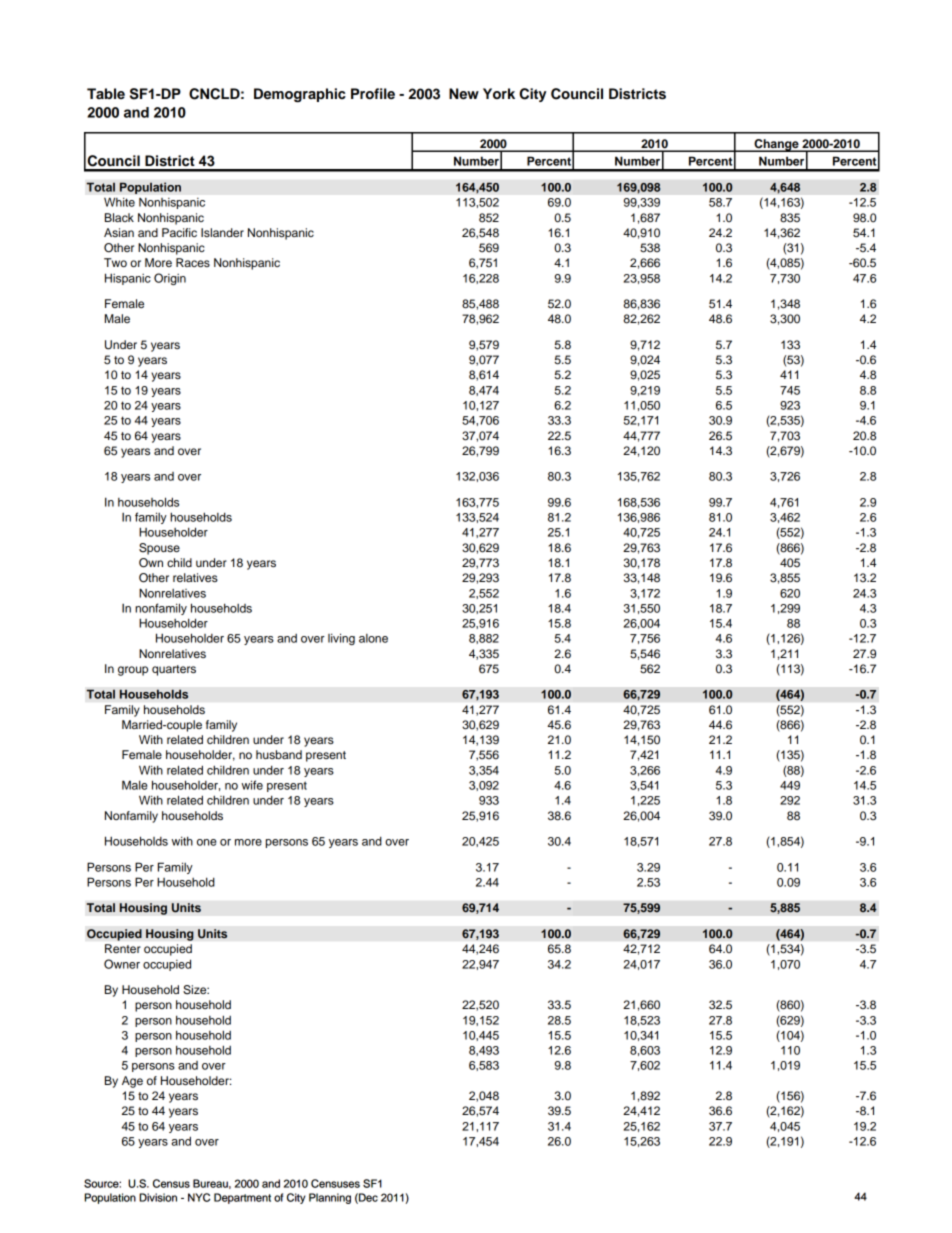 Image resolution: width=952 pixels, height=1233 pixels. What do you see at coordinates (464, 94) in the page?
I see `New` at bounding box center [464, 94].
